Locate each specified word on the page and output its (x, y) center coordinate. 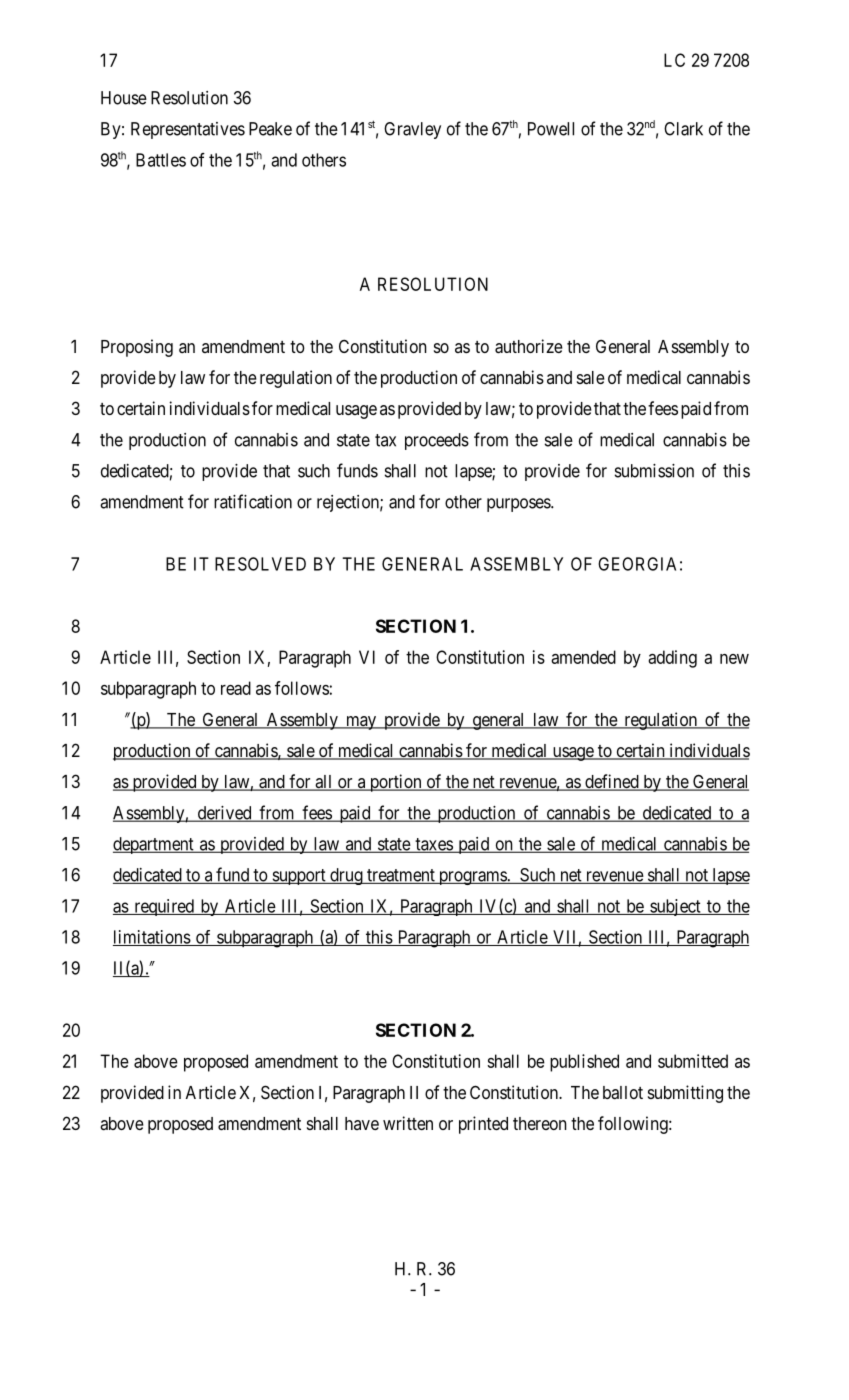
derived (224, 814)
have (362, 1123)
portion (395, 783)
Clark (683, 129)
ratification (253, 501)
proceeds (437, 441)
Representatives (188, 130)
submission (654, 471)
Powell (551, 129)
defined (612, 782)
